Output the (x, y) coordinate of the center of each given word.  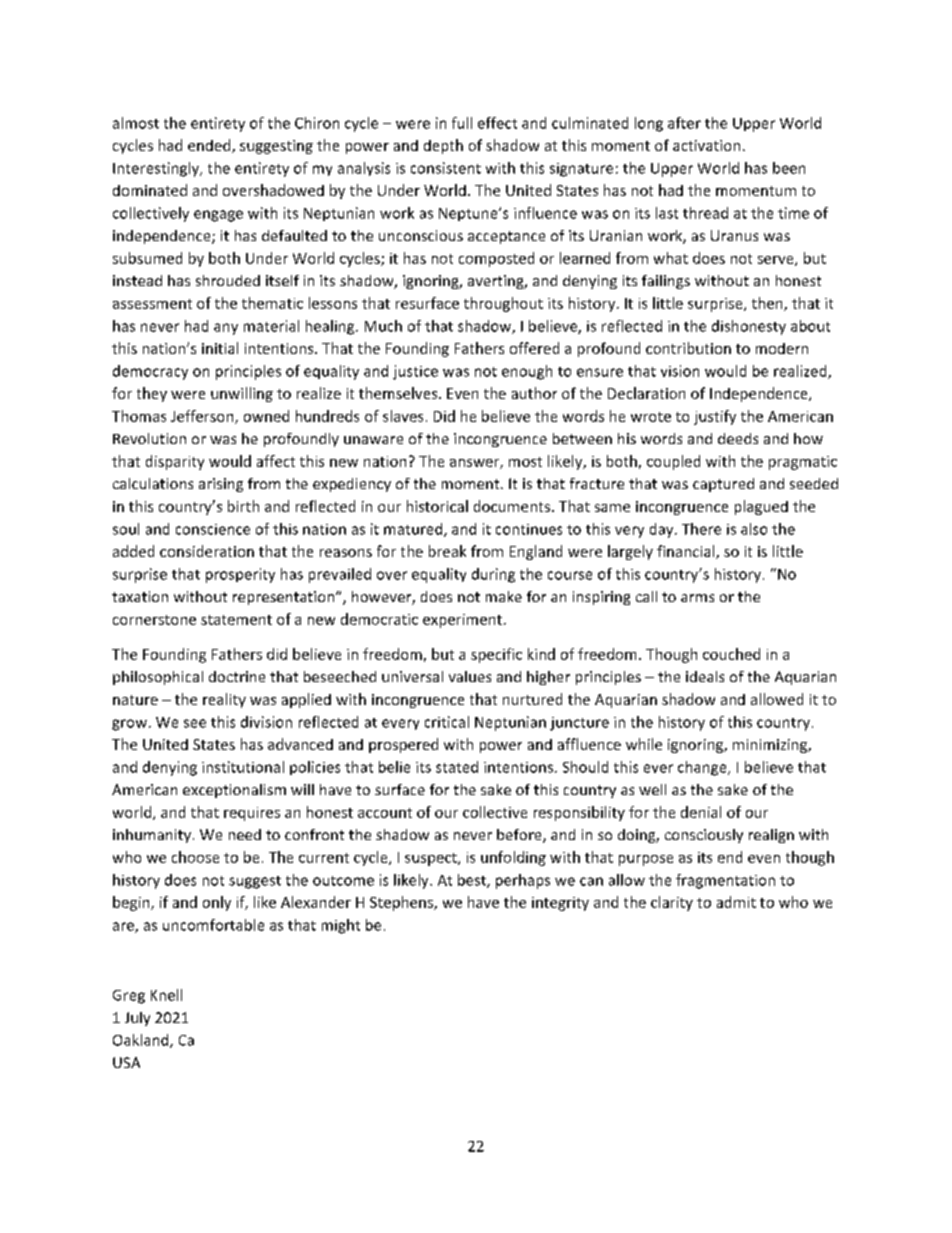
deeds (738, 438)
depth (443, 146)
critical (447, 722)
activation (706, 145)
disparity (175, 462)
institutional (243, 767)
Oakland (142, 1041)
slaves (403, 416)
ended (210, 146)
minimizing (771, 746)
